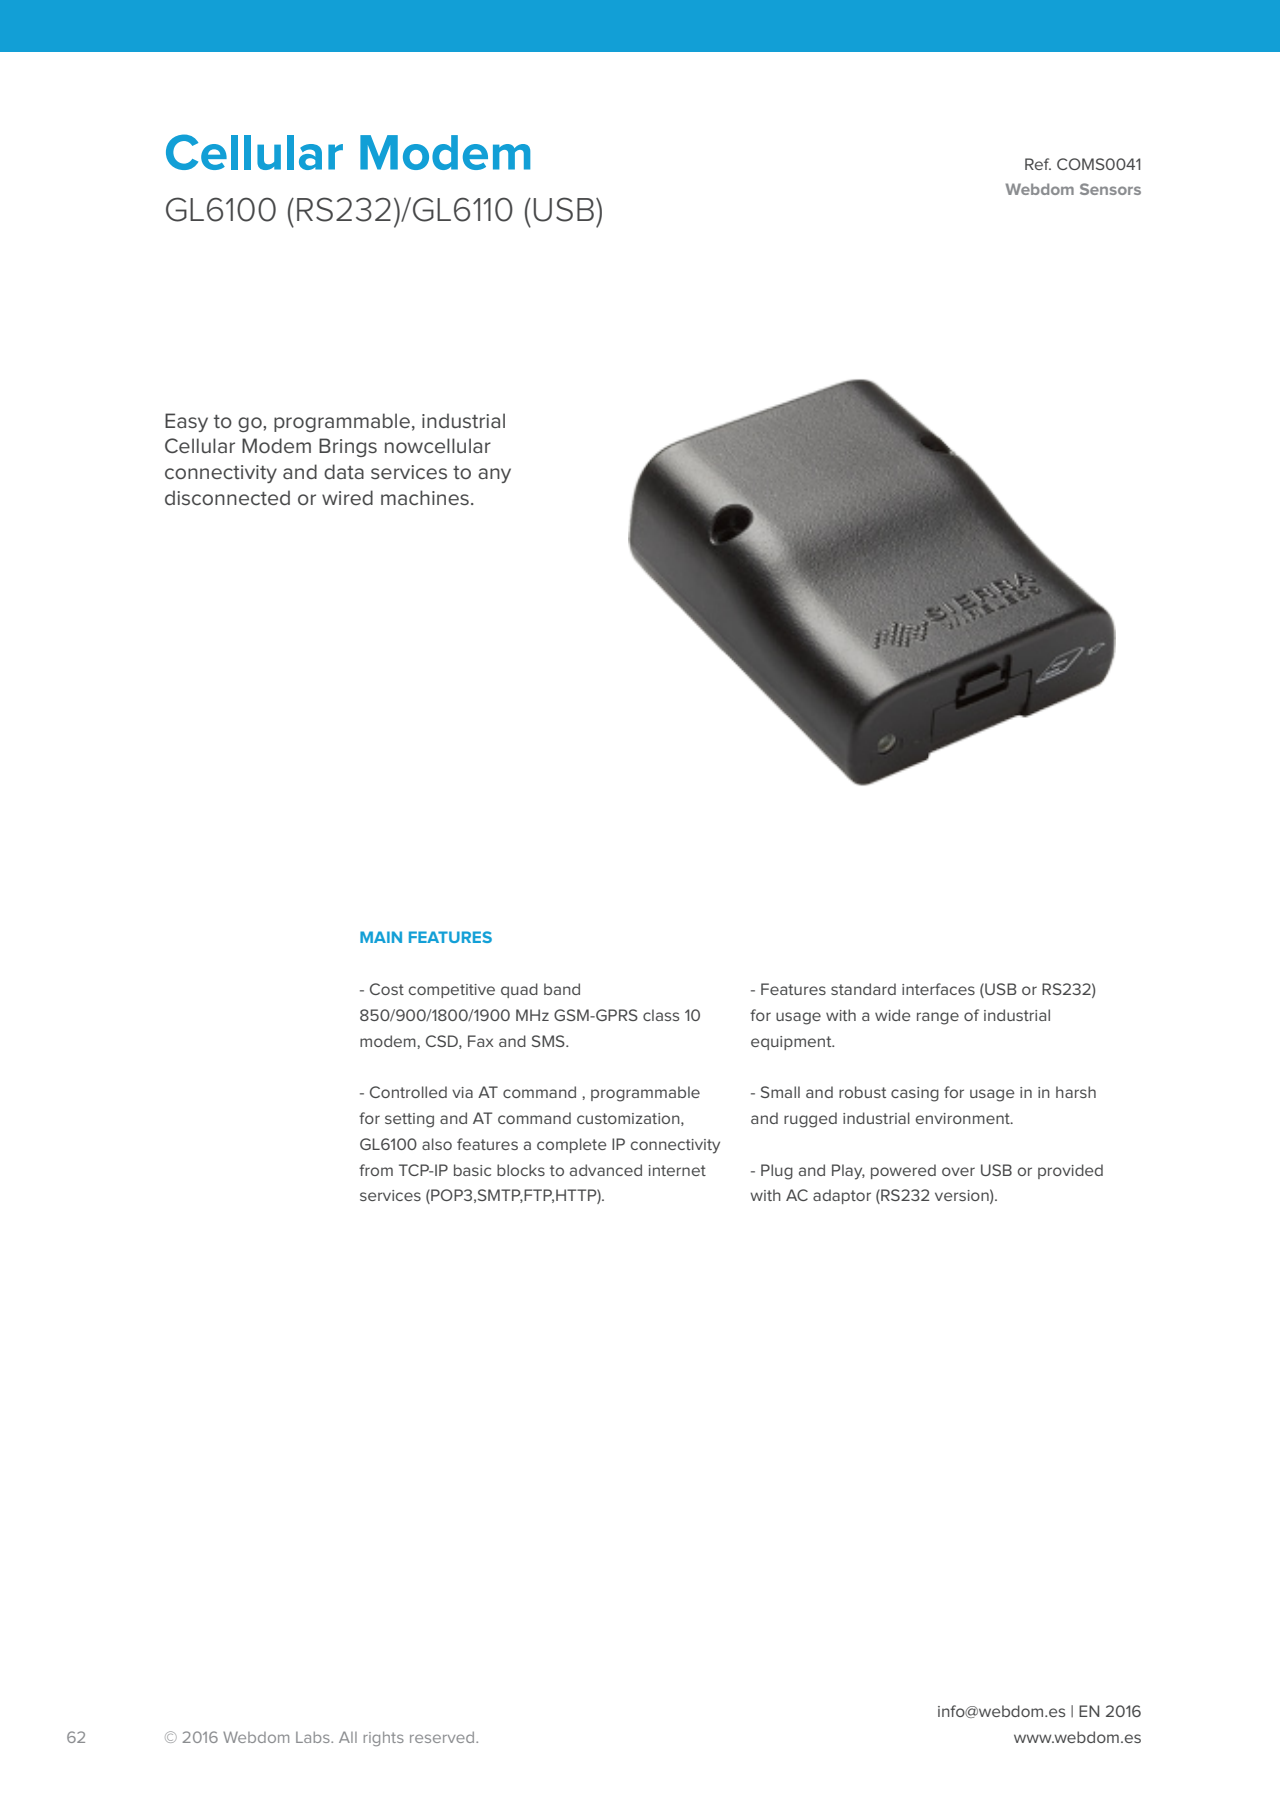 This document has height=1810, width=1280. Describe the element at coordinates (562, 989) in the document. I see `band` at that location.
